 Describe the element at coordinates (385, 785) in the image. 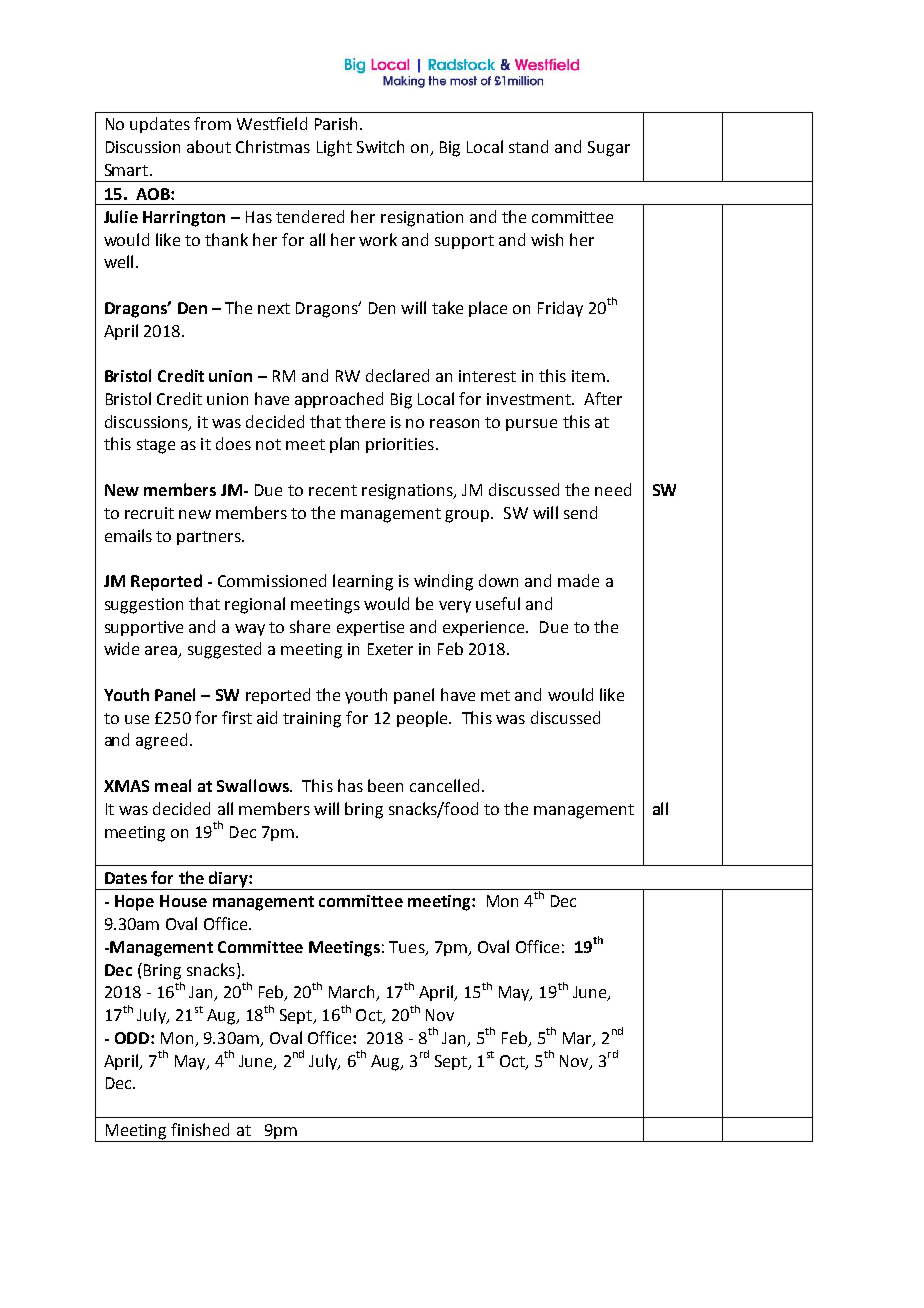

I see `been` at that location.
